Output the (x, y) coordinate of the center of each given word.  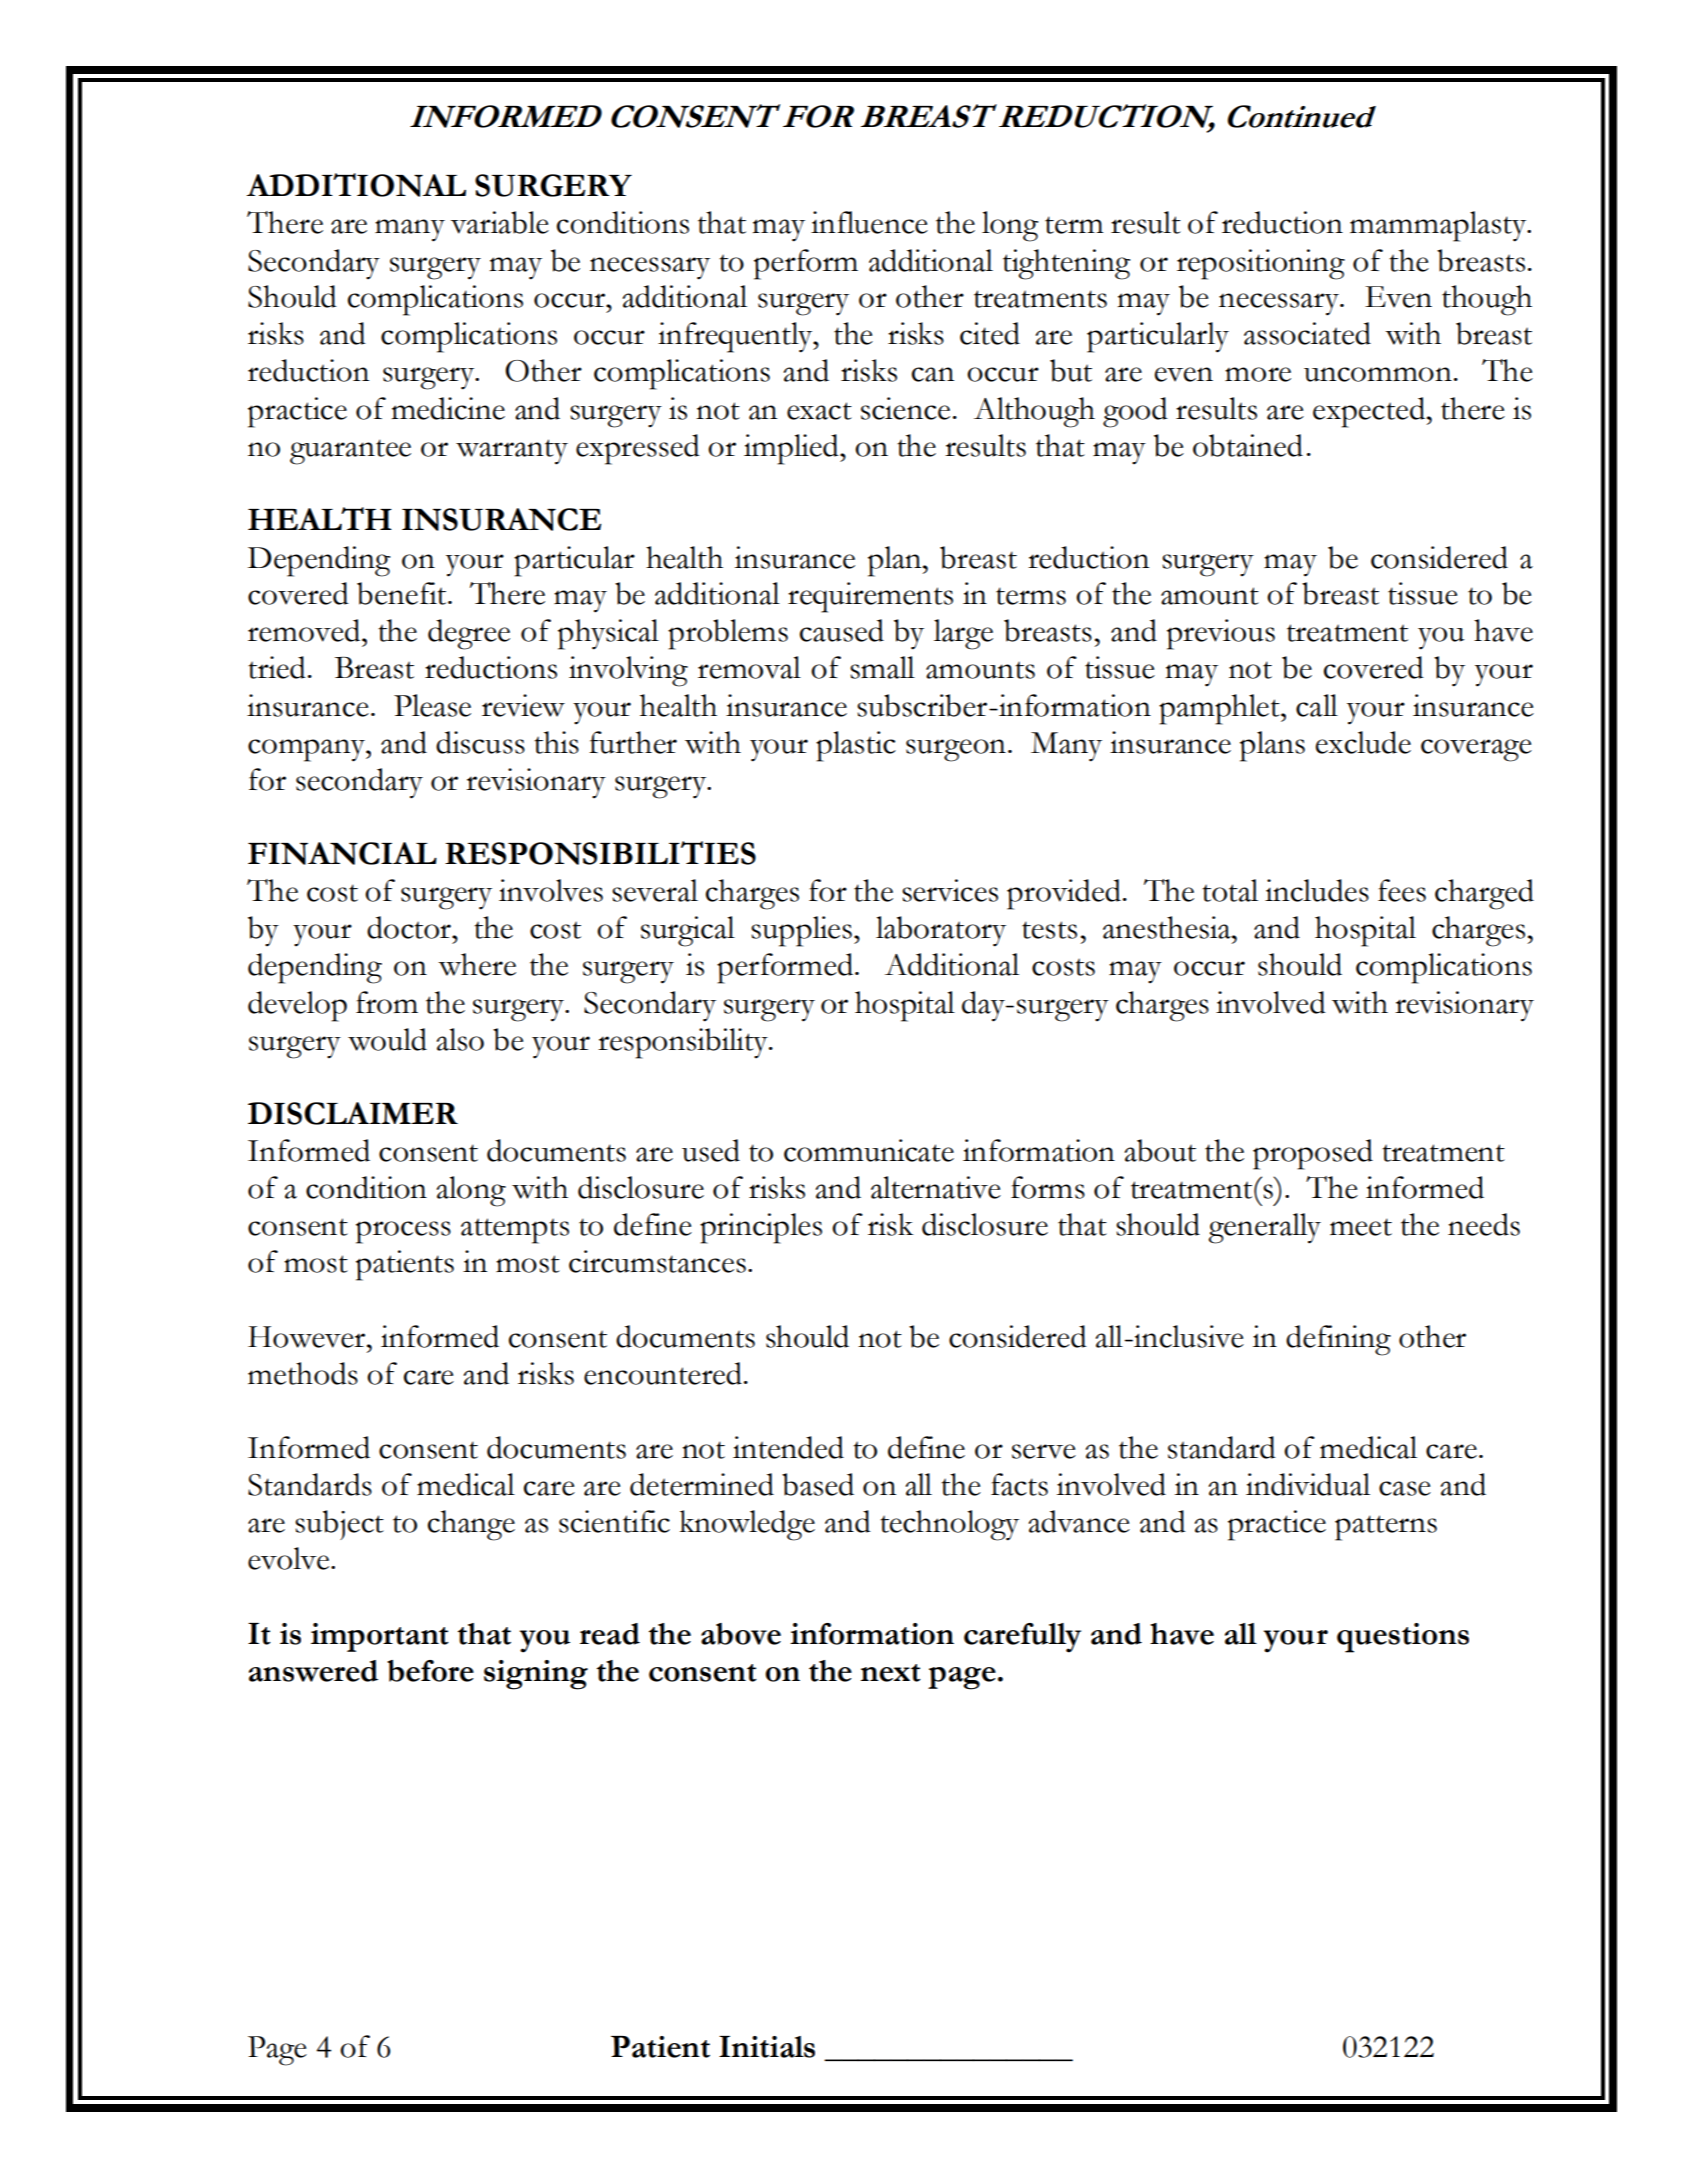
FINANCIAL (342, 853)
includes (1317, 890)
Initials (767, 2047)
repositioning (1261, 264)
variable (500, 222)
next (891, 1673)
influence (869, 222)
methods (303, 1373)
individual (1308, 1484)
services (950, 890)
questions (1403, 1638)
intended (788, 1447)
